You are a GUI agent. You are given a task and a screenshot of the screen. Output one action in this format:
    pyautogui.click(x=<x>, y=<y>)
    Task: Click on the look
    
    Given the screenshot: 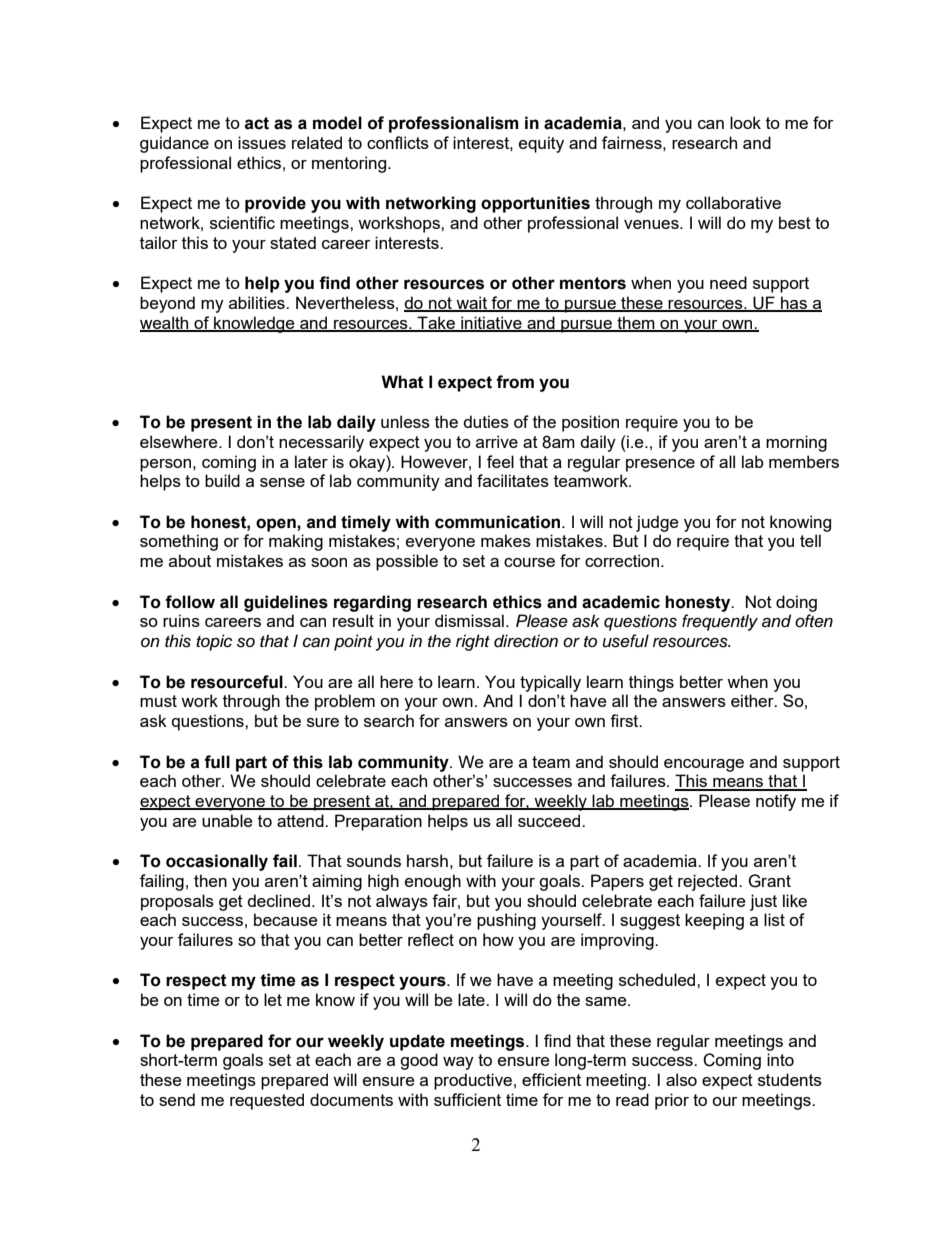 What is the action you would take?
    pyautogui.click(x=745, y=122)
